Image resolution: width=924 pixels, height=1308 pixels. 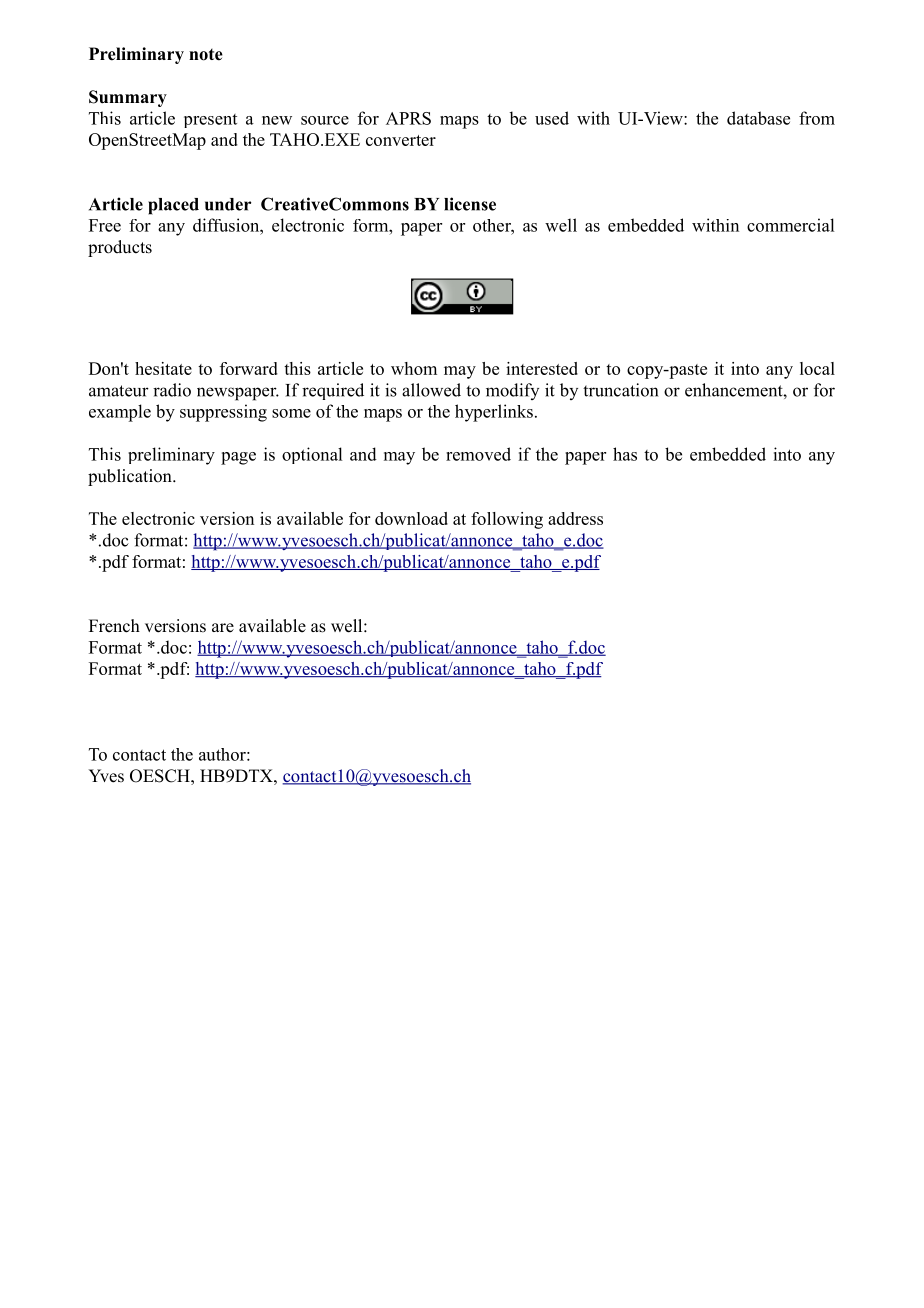 What do you see at coordinates (120, 248) in the screenshot?
I see `products` at bounding box center [120, 248].
